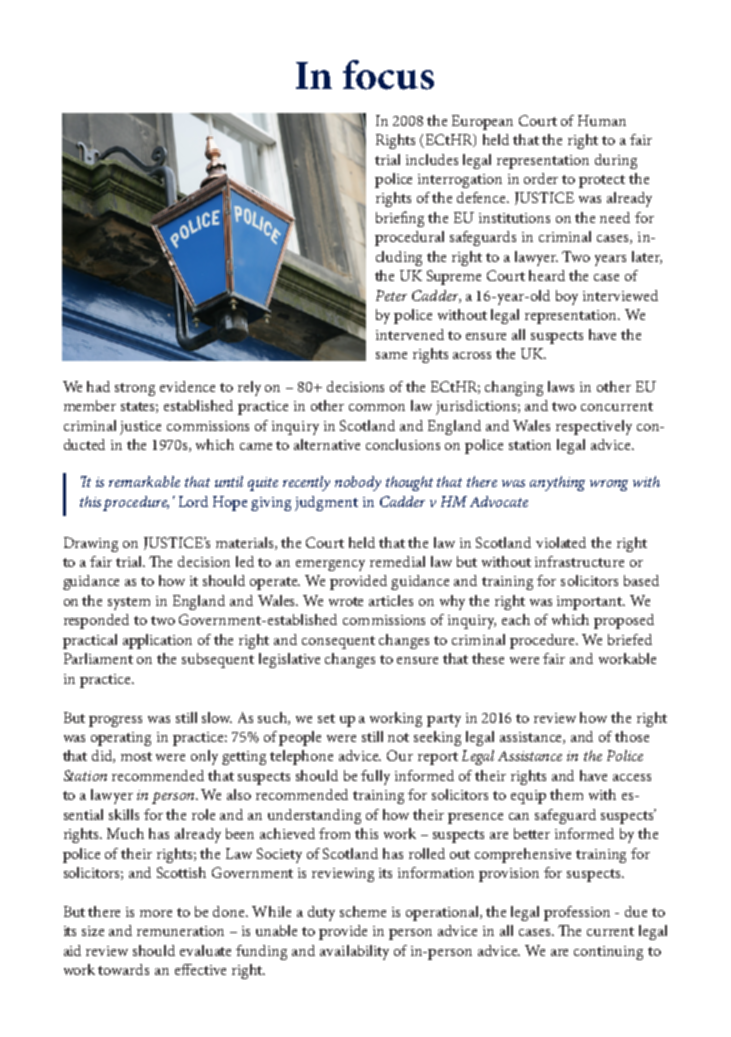  I want to click on consequent, so click(338, 642).
